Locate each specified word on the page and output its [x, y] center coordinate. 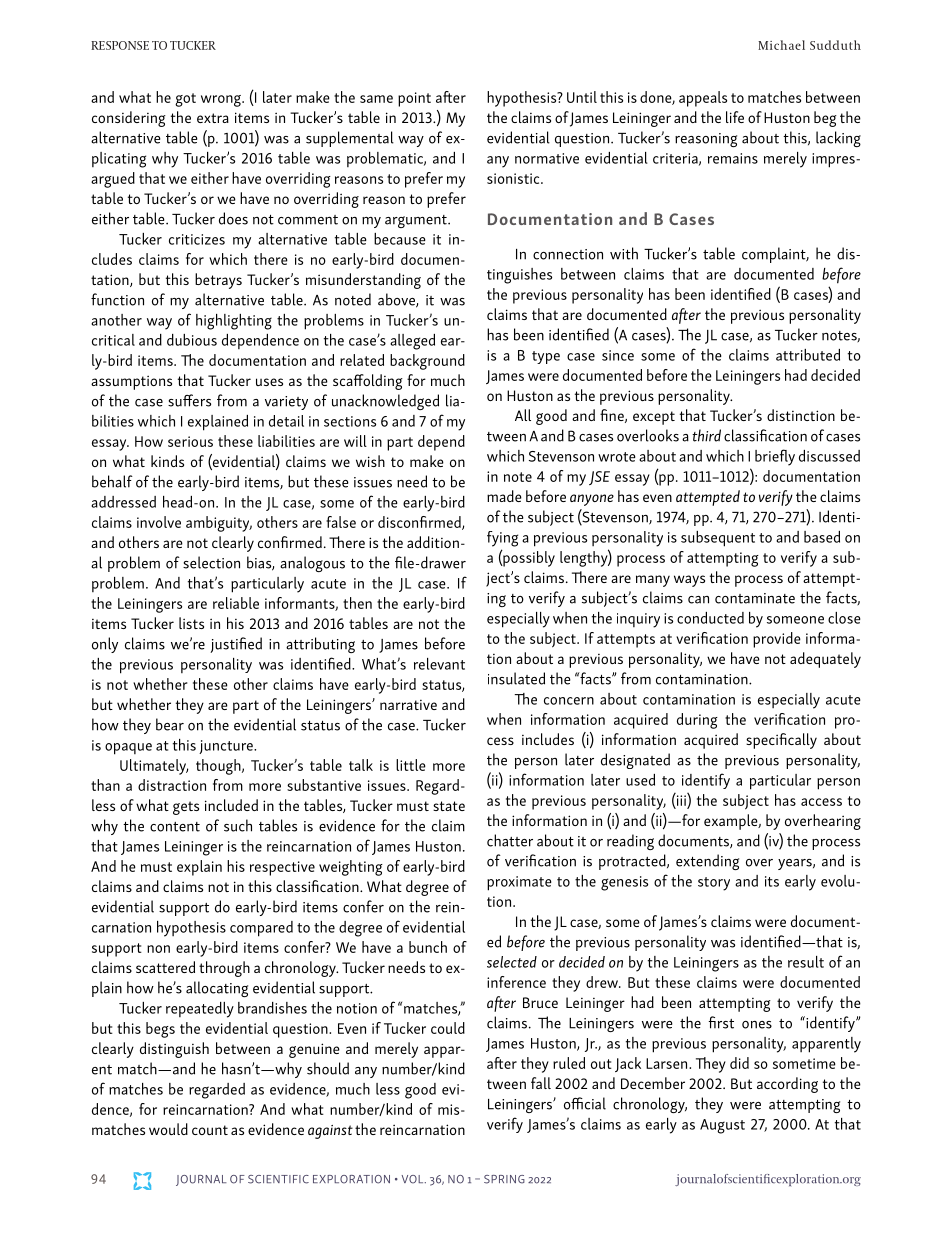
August [722, 1126]
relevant [439, 664]
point [414, 99]
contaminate [755, 598]
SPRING [504, 1179]
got [185, 100]
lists [191, 623]
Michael [781, 45]
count [210, 1130]
